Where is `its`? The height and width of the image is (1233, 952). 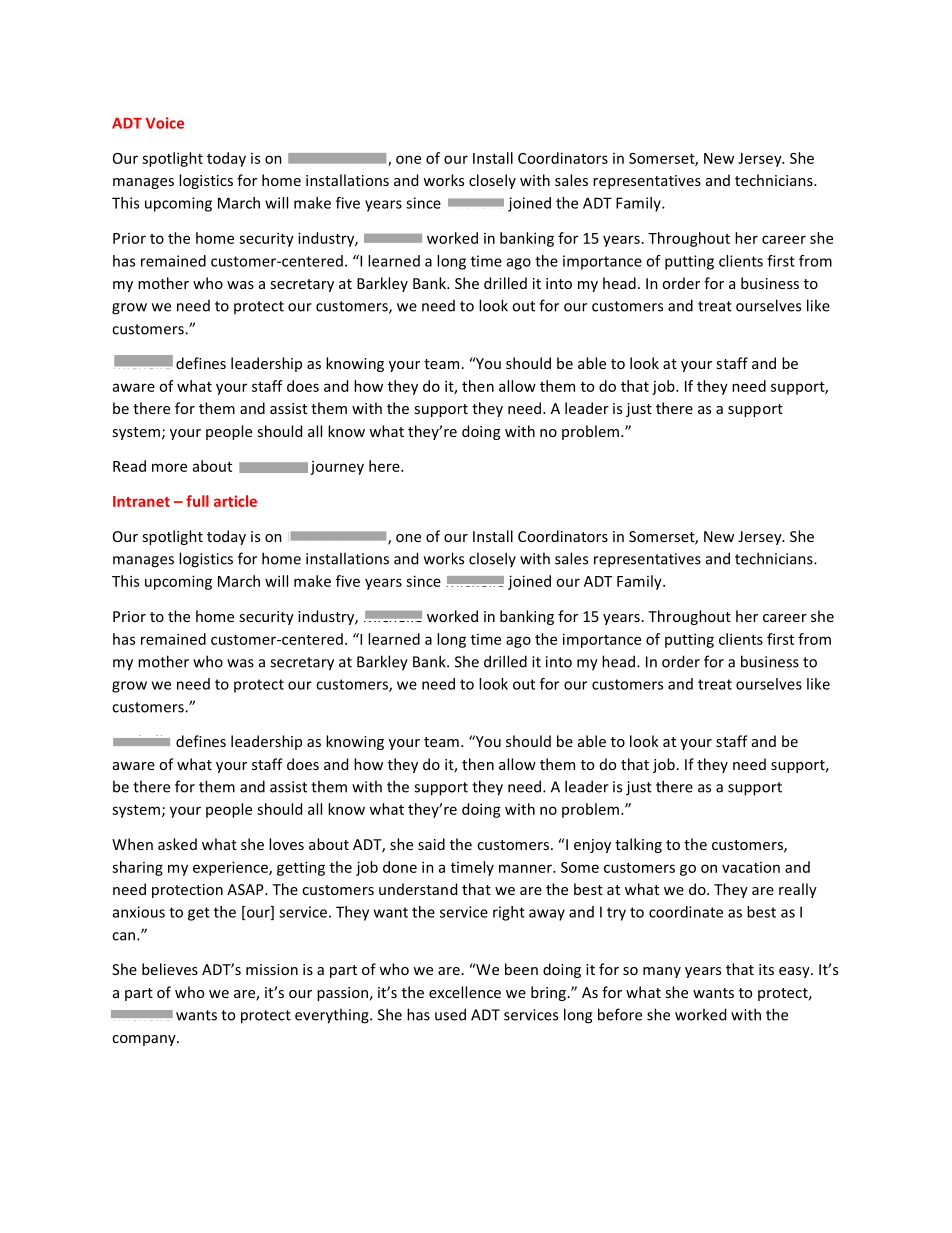 its is located at coordinates (766, 969).
